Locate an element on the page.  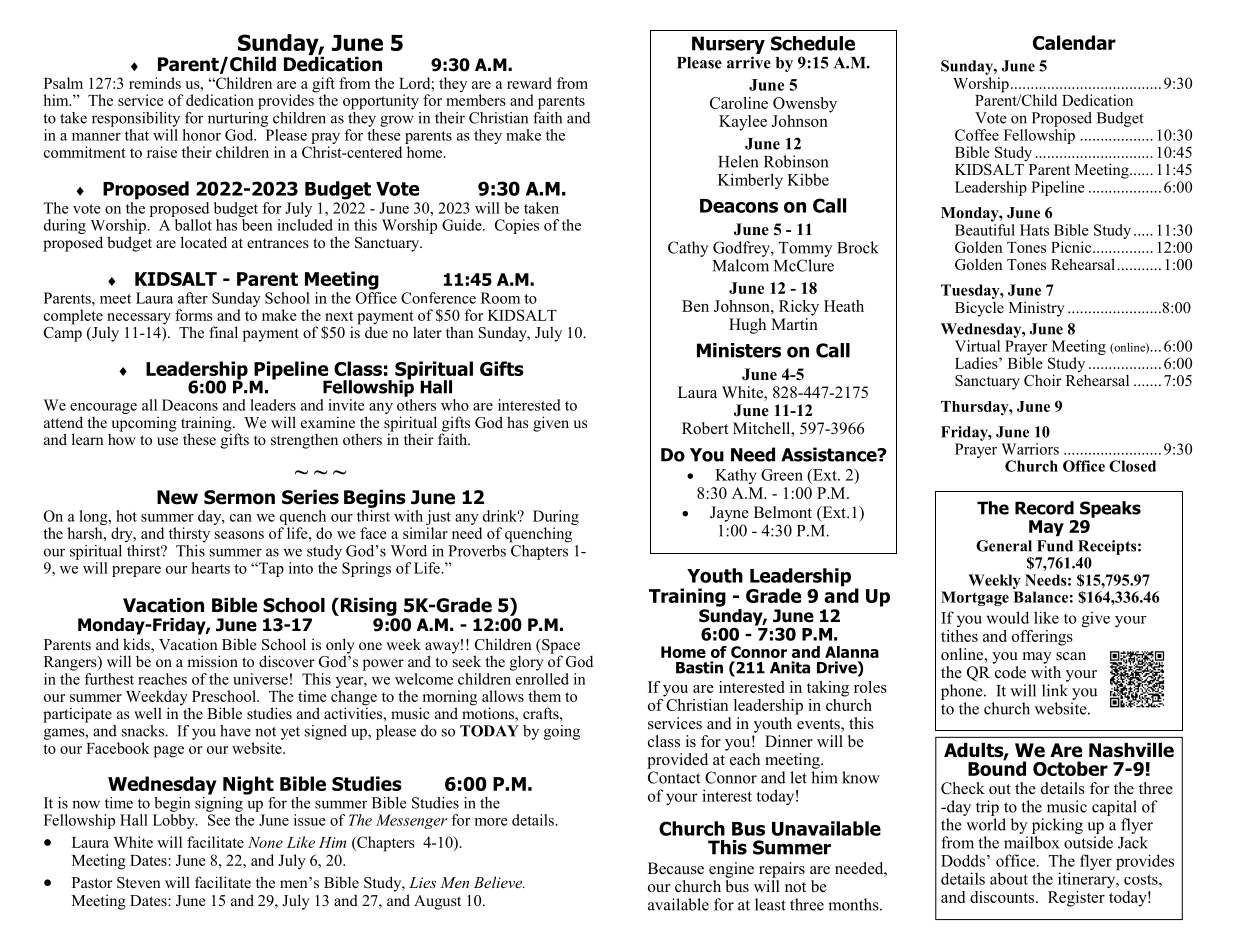
about is located at coordinates (1009, 878).
